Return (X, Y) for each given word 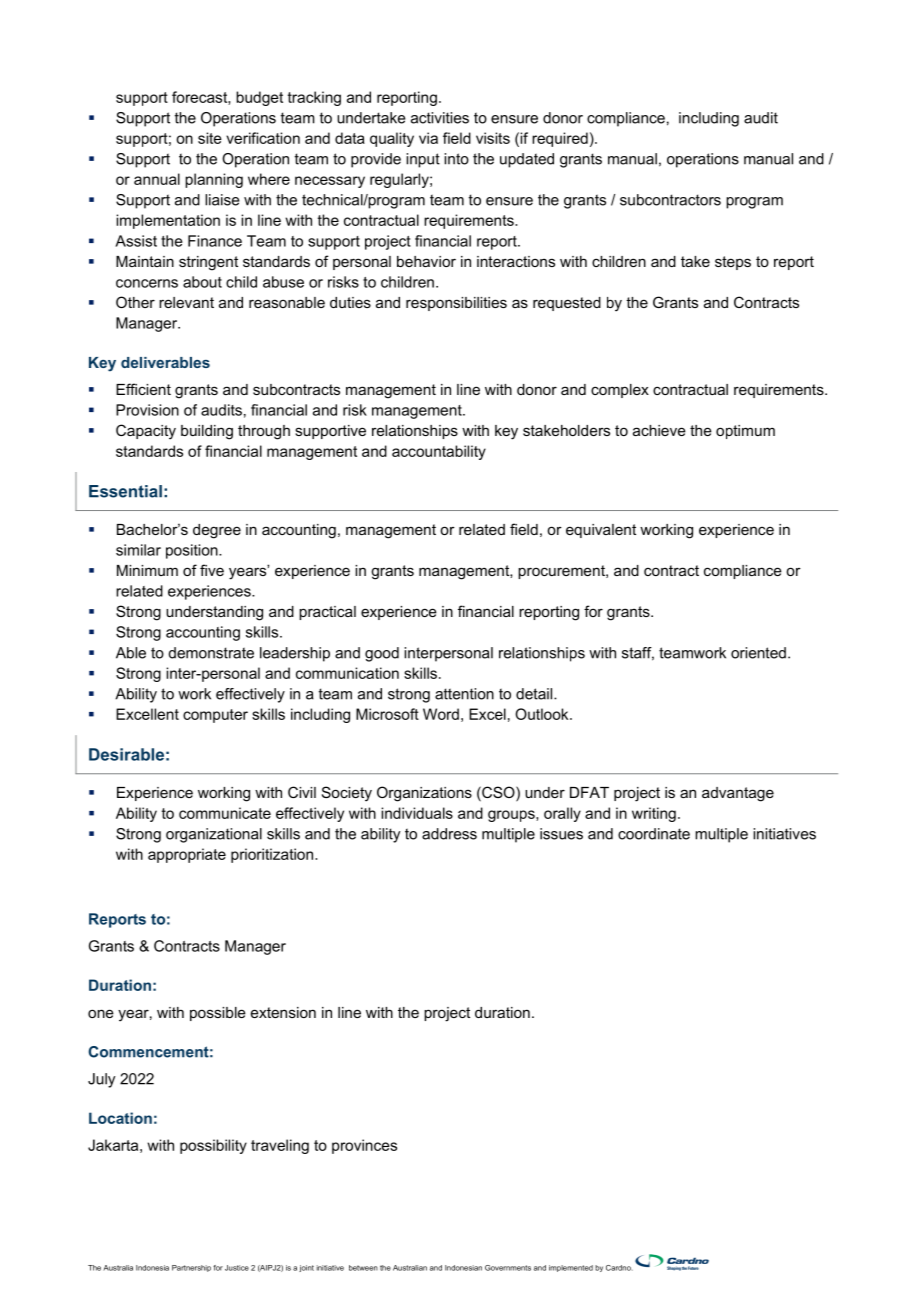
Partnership (191, 1268)
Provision (147, 410)
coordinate (654, 834)
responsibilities (456, 304)
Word (441, 714)
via (428, 138)
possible (218, 1014)
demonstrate (211, 653)
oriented (758, 653)
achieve (659, 430)
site (210, 138)
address (449, 834)
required (560, 139)
